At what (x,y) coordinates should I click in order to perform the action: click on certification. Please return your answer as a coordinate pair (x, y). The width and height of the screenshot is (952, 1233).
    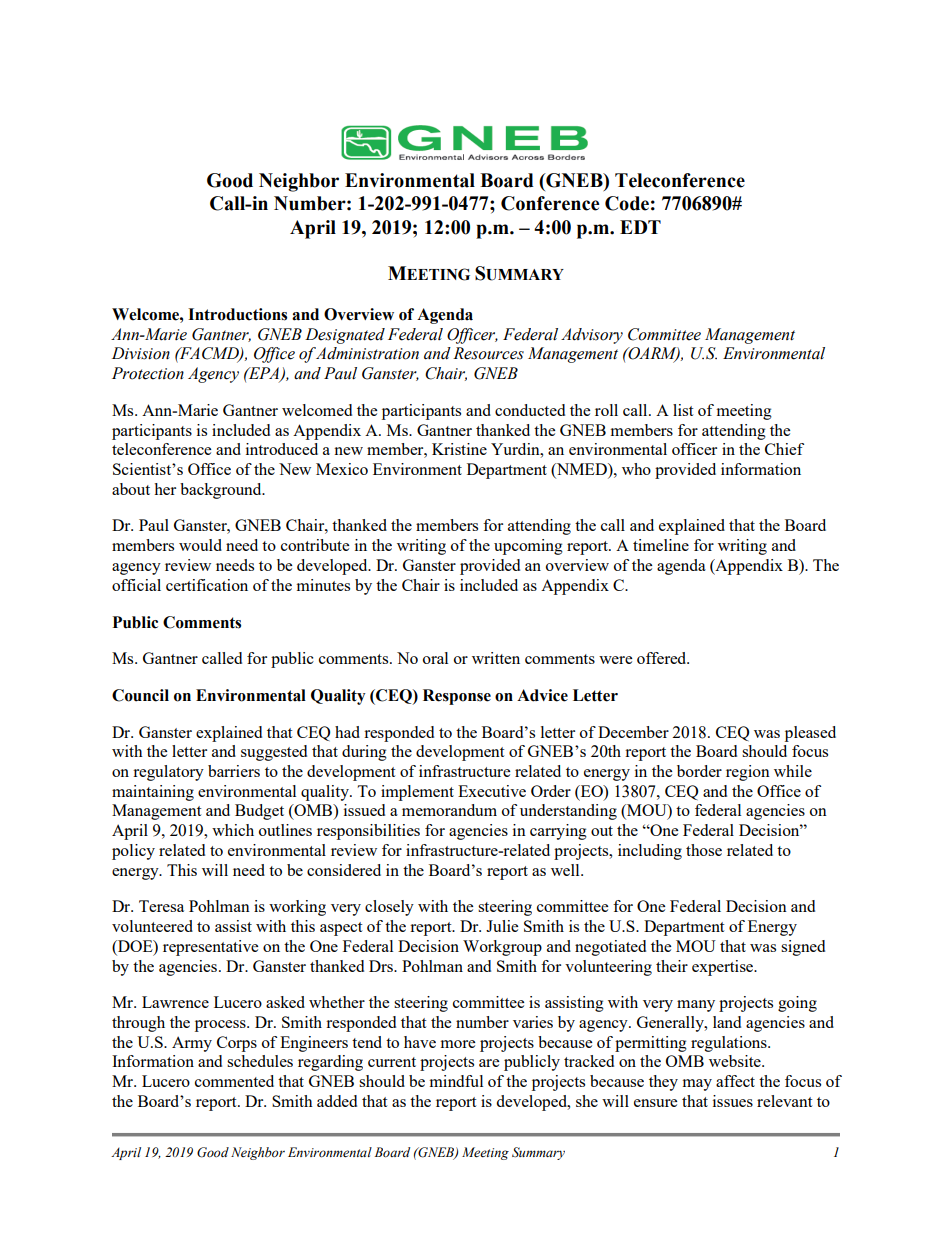
    Looking at the image, I should click on (207, 585).
